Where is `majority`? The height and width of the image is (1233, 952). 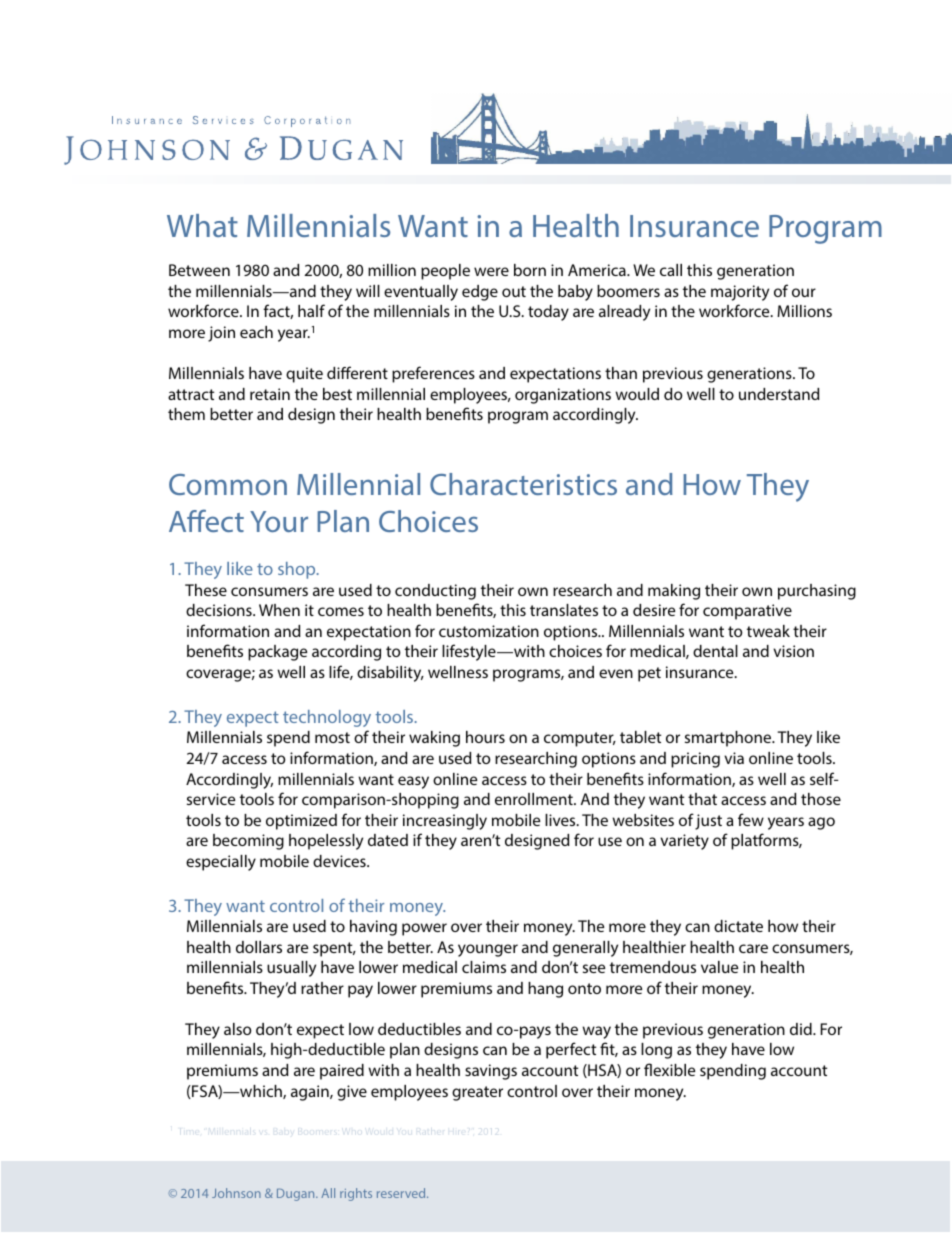 majority is located at coordinates (740, 293).
